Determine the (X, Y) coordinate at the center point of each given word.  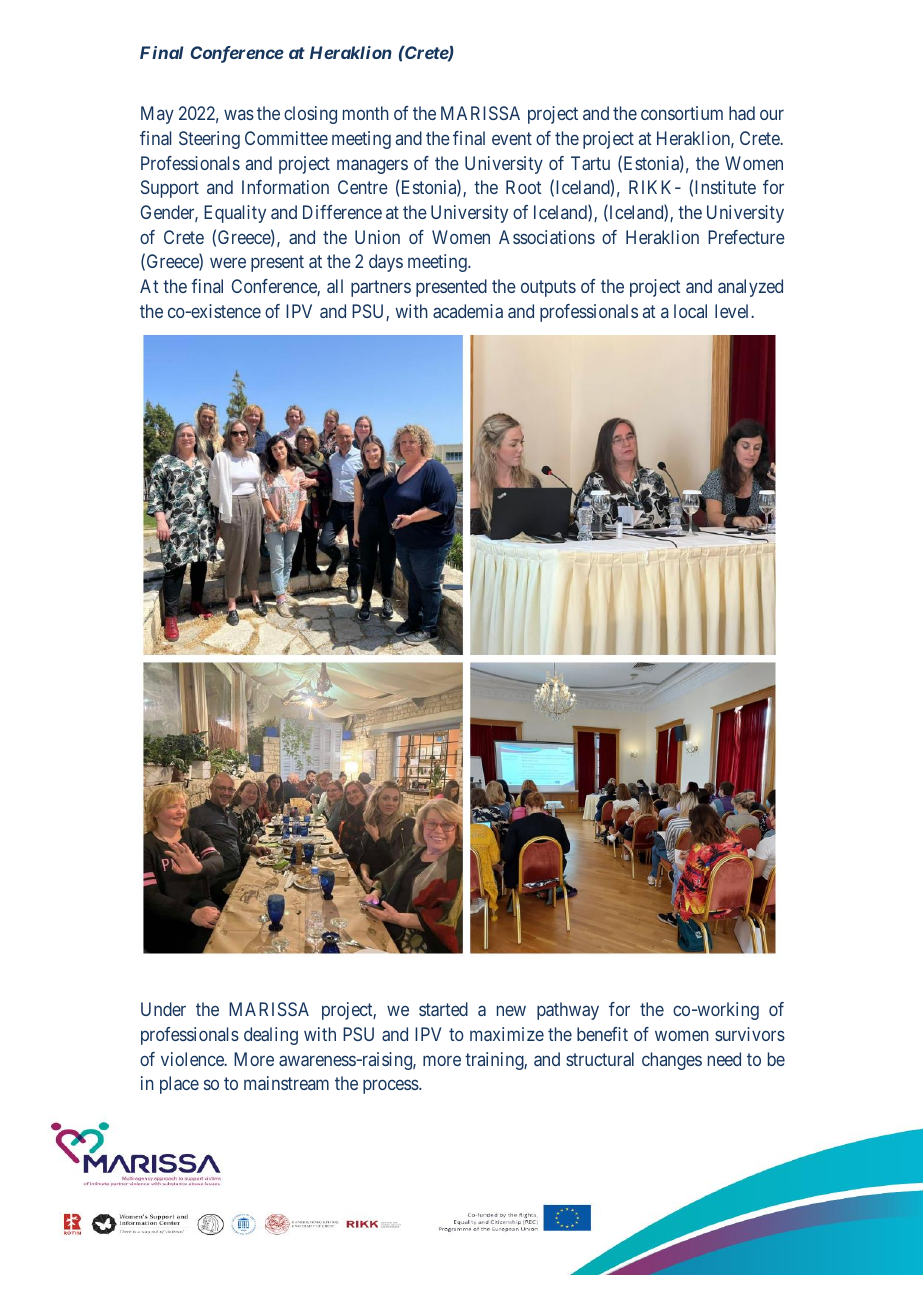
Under (163, 1009)
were (228, 263)
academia (468, 311)
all (335, 286)
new (511, 1011)
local (690, 311)
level (733, 311)
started (443, 1009)
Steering (209, 140)
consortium (682, 113)
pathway (568, 1011)
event (512, 138)
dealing (271, 1036)
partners (381, 288)
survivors (750, 1034)
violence (193, 1059)
